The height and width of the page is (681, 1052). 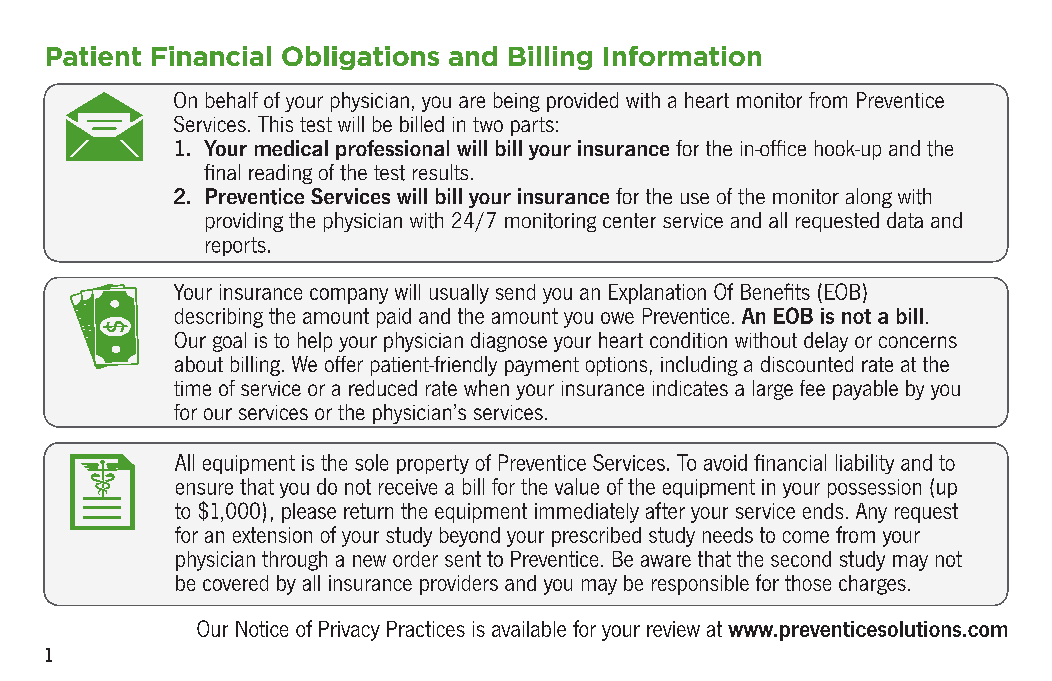 What do you see at coordinates (682, 56) in the page?
I see `Information` at bounding box center [682, 56].
